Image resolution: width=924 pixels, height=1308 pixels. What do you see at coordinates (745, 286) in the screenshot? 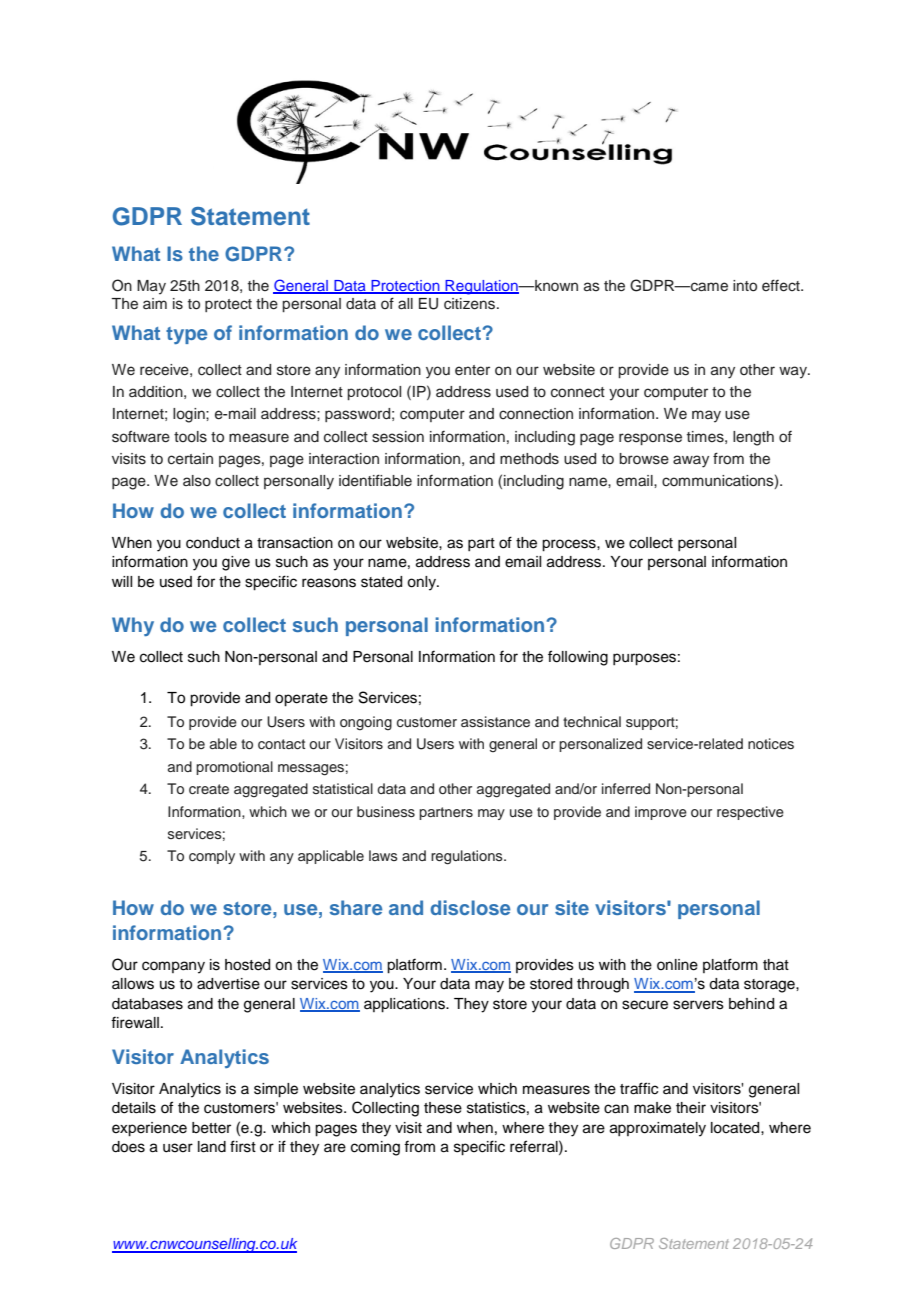
I see `into` at bounding box center [745, 286].
